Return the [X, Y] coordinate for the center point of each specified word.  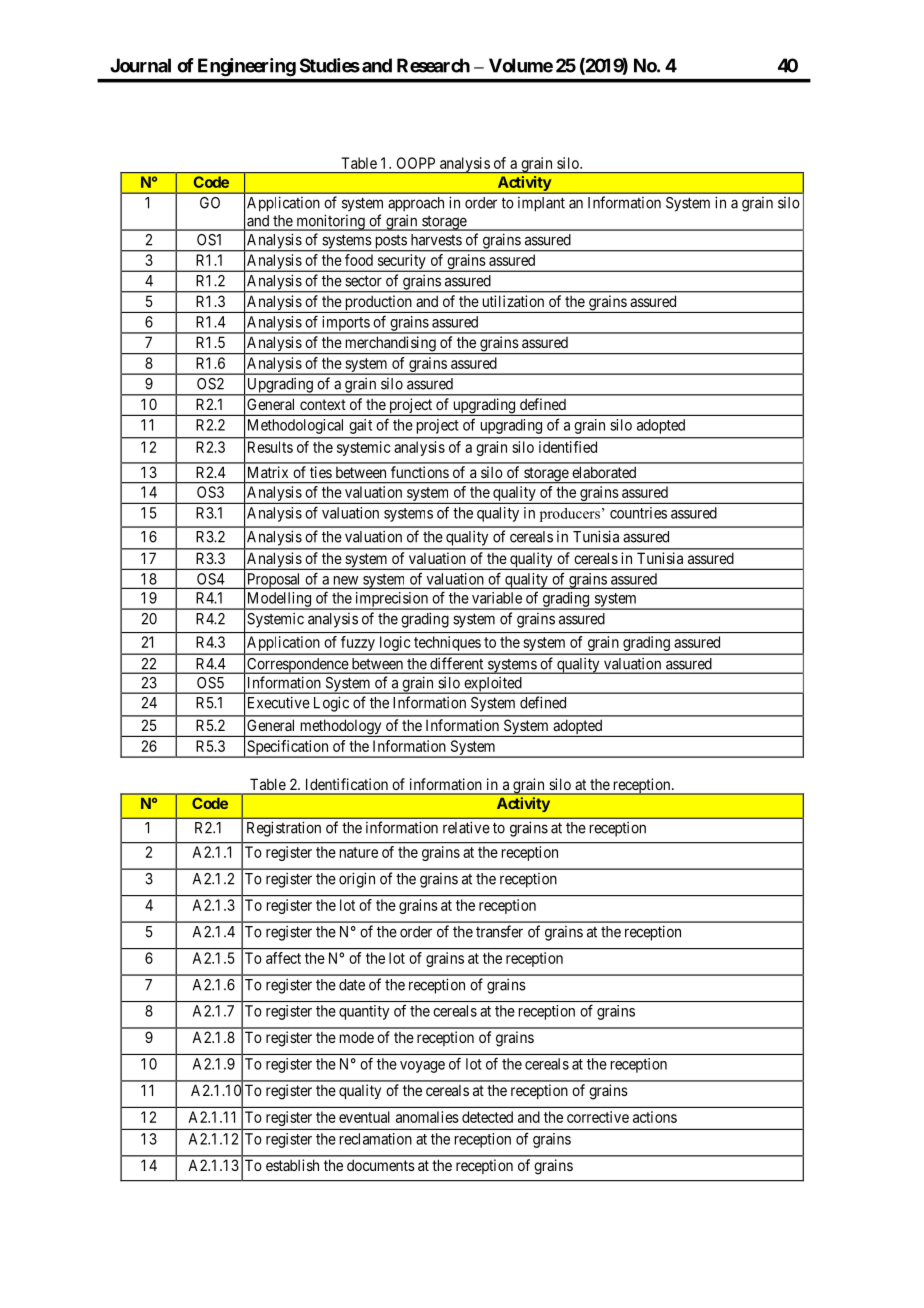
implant [541, 204]
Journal [140, 65]
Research [433, 65]
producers [570, 515]
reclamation [376, 1139]
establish [292, 1165]
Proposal [274, 581]
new [346, 580]
